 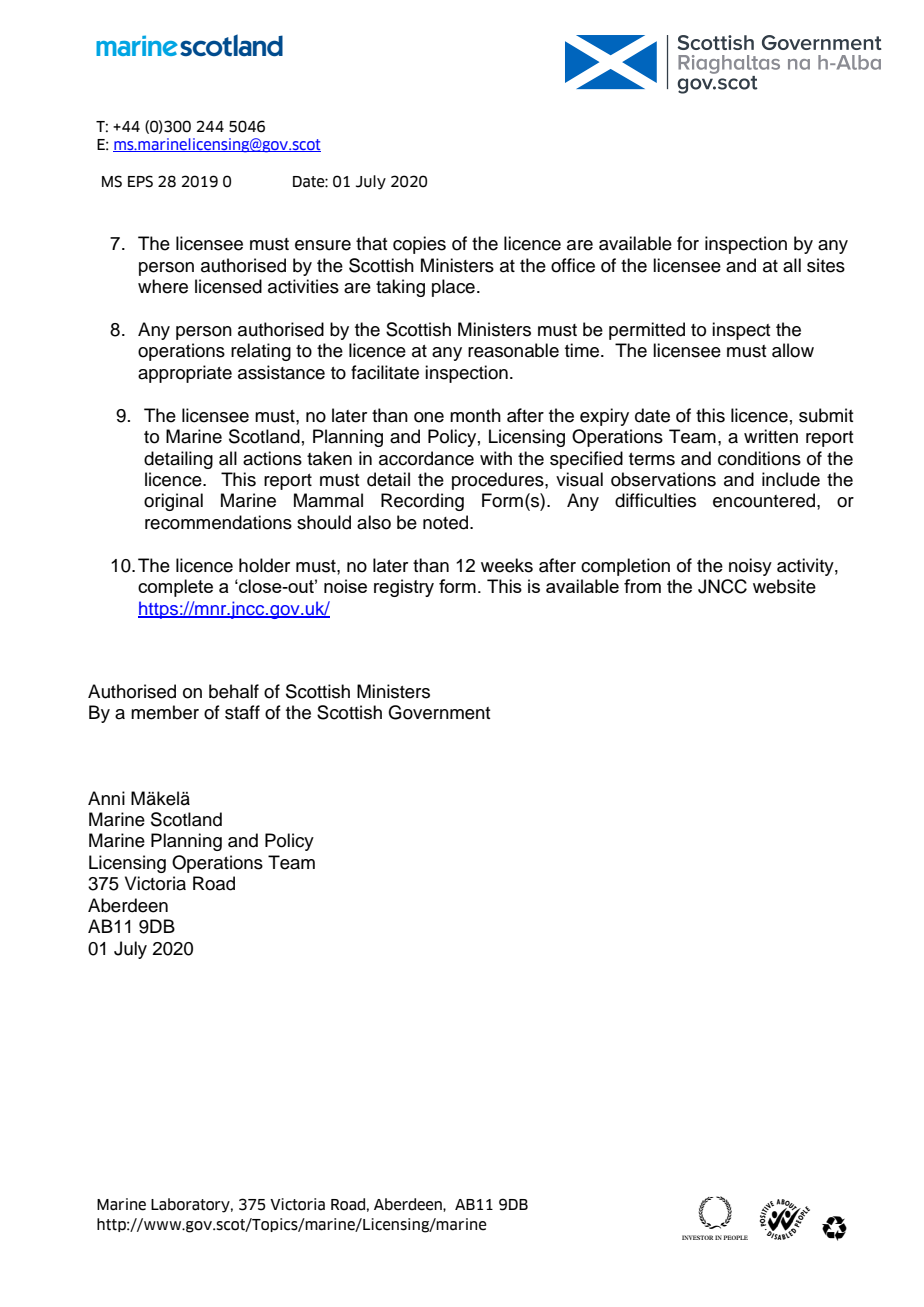 I want to click on month, so click(x=475, y=415).
